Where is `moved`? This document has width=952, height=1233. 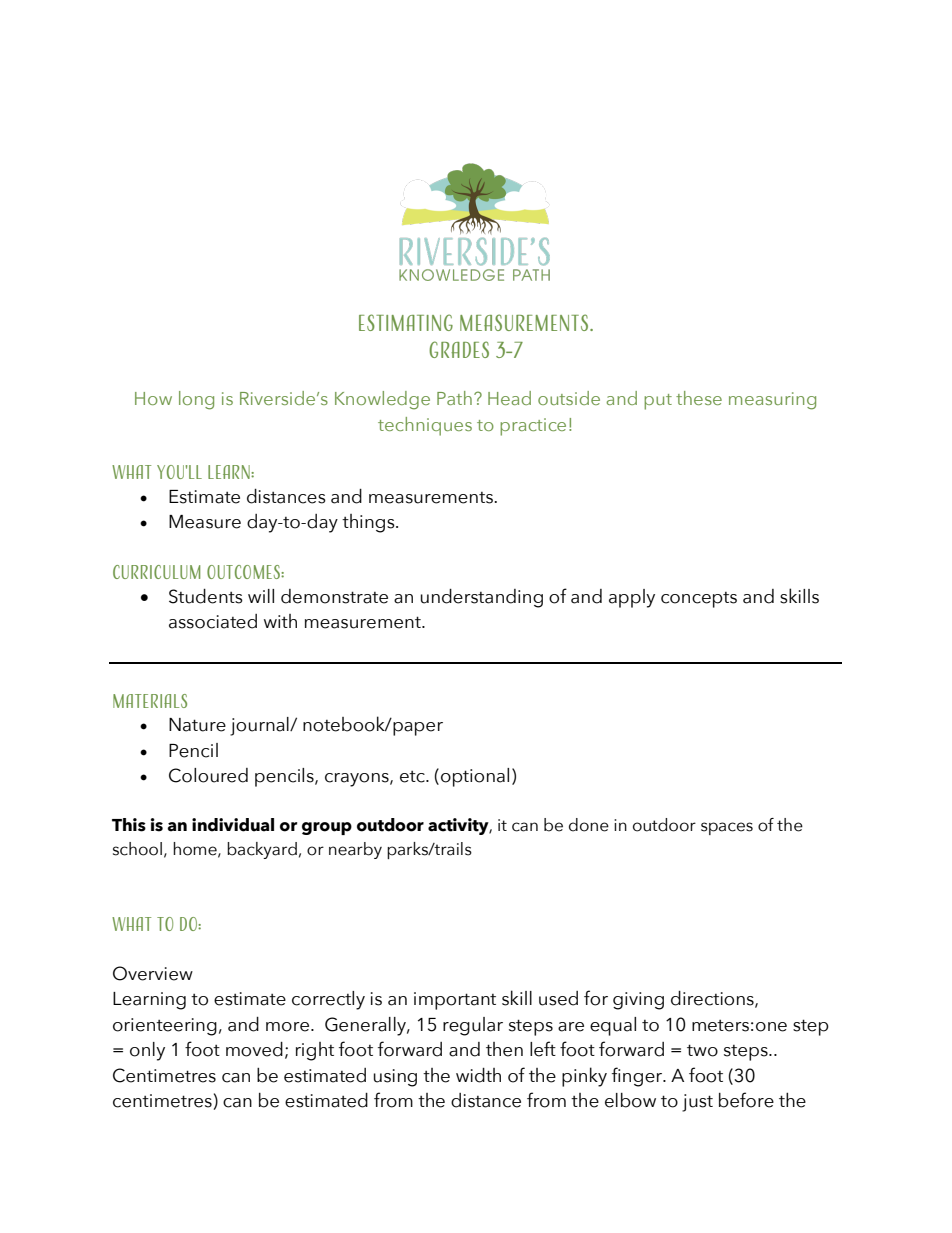
moved is located at coordinates (254, 1049).
